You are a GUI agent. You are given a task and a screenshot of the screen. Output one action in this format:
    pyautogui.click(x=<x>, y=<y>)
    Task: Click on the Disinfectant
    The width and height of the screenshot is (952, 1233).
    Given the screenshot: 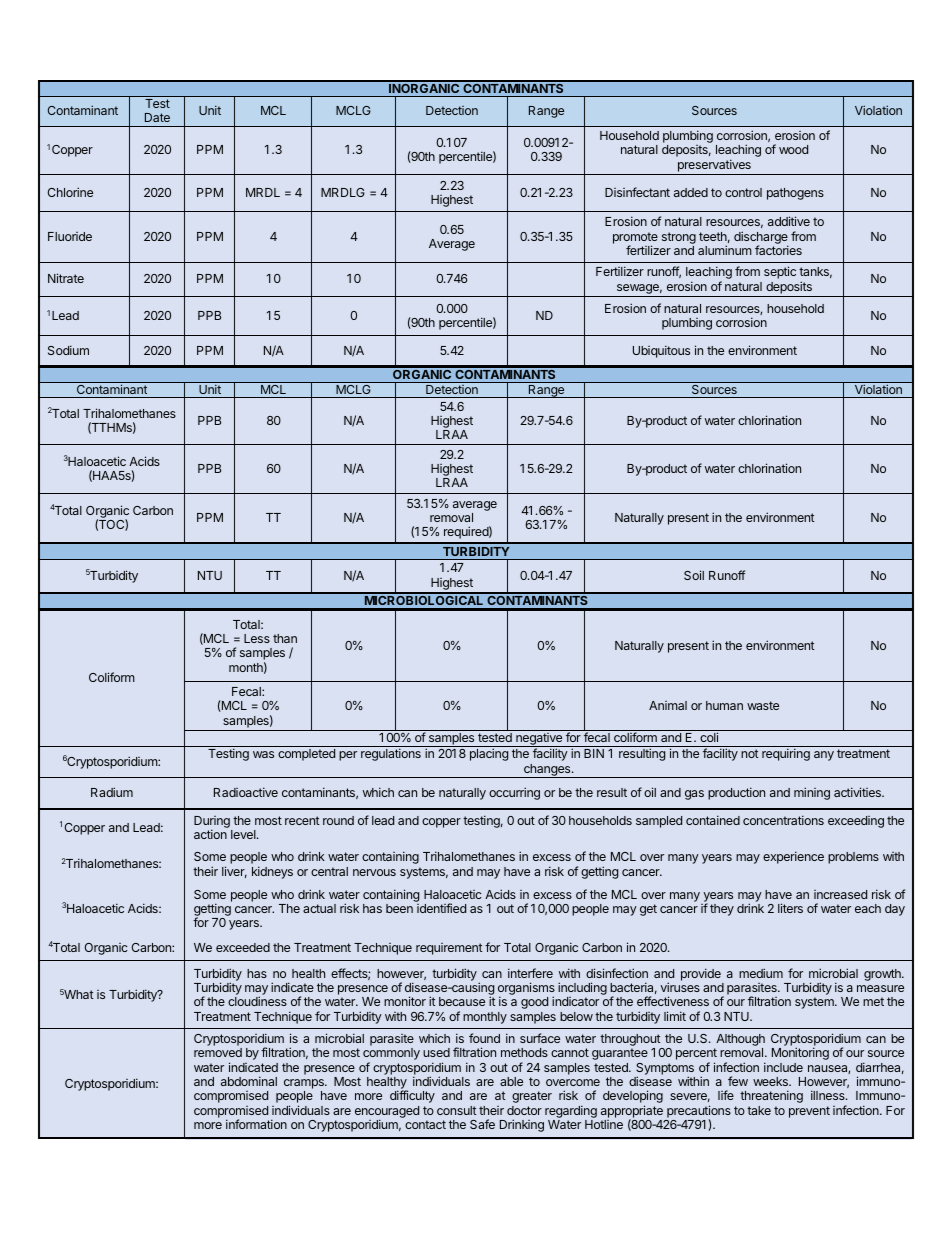 What is the action you would take?
    pyautogui.click(x=637, y=192)
